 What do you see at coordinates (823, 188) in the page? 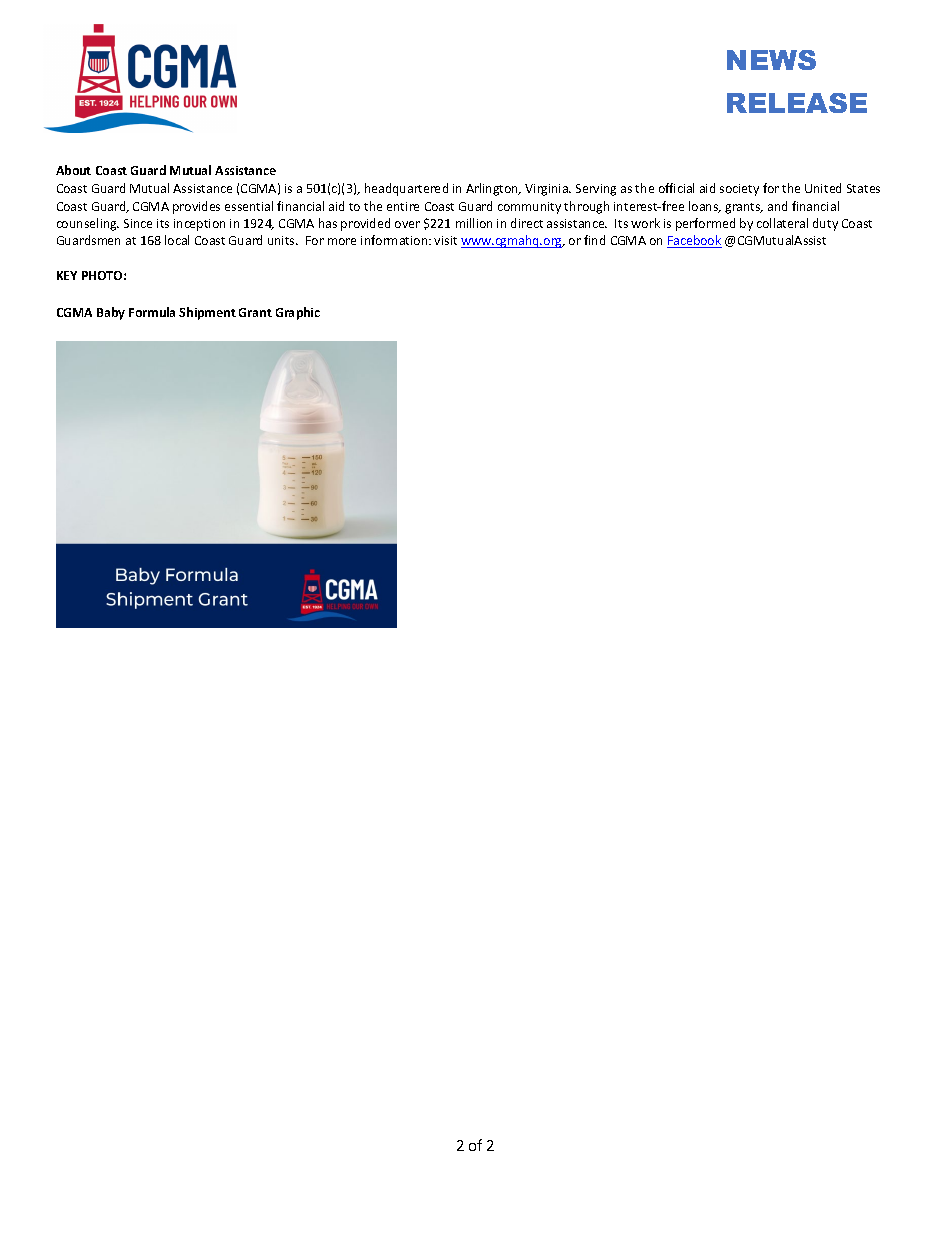
I see `United` at bounding box center [823, 188].
